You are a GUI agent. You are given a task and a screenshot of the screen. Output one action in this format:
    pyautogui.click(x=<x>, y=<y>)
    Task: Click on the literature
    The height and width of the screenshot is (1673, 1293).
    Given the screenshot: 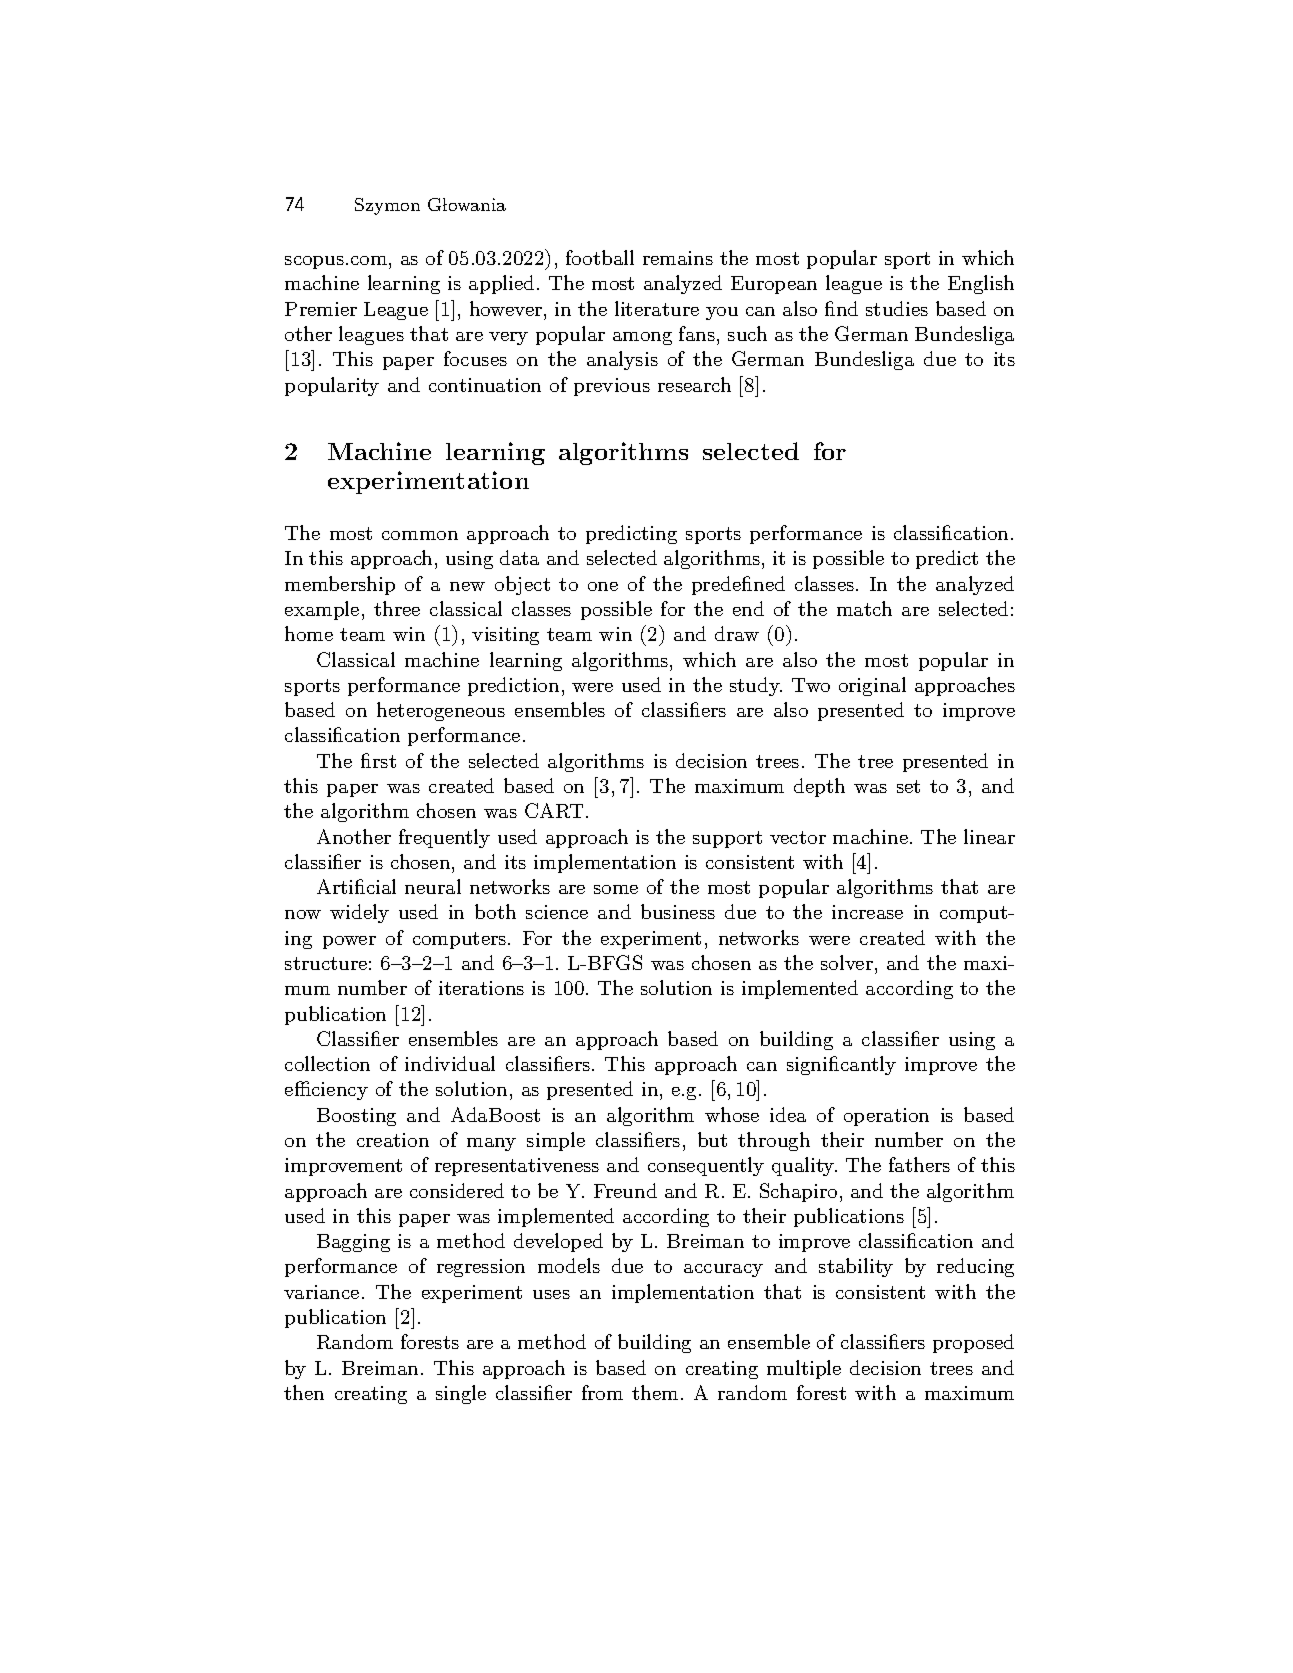 What is the action you would take?
    pyautogui.click(x=657, y=308)
